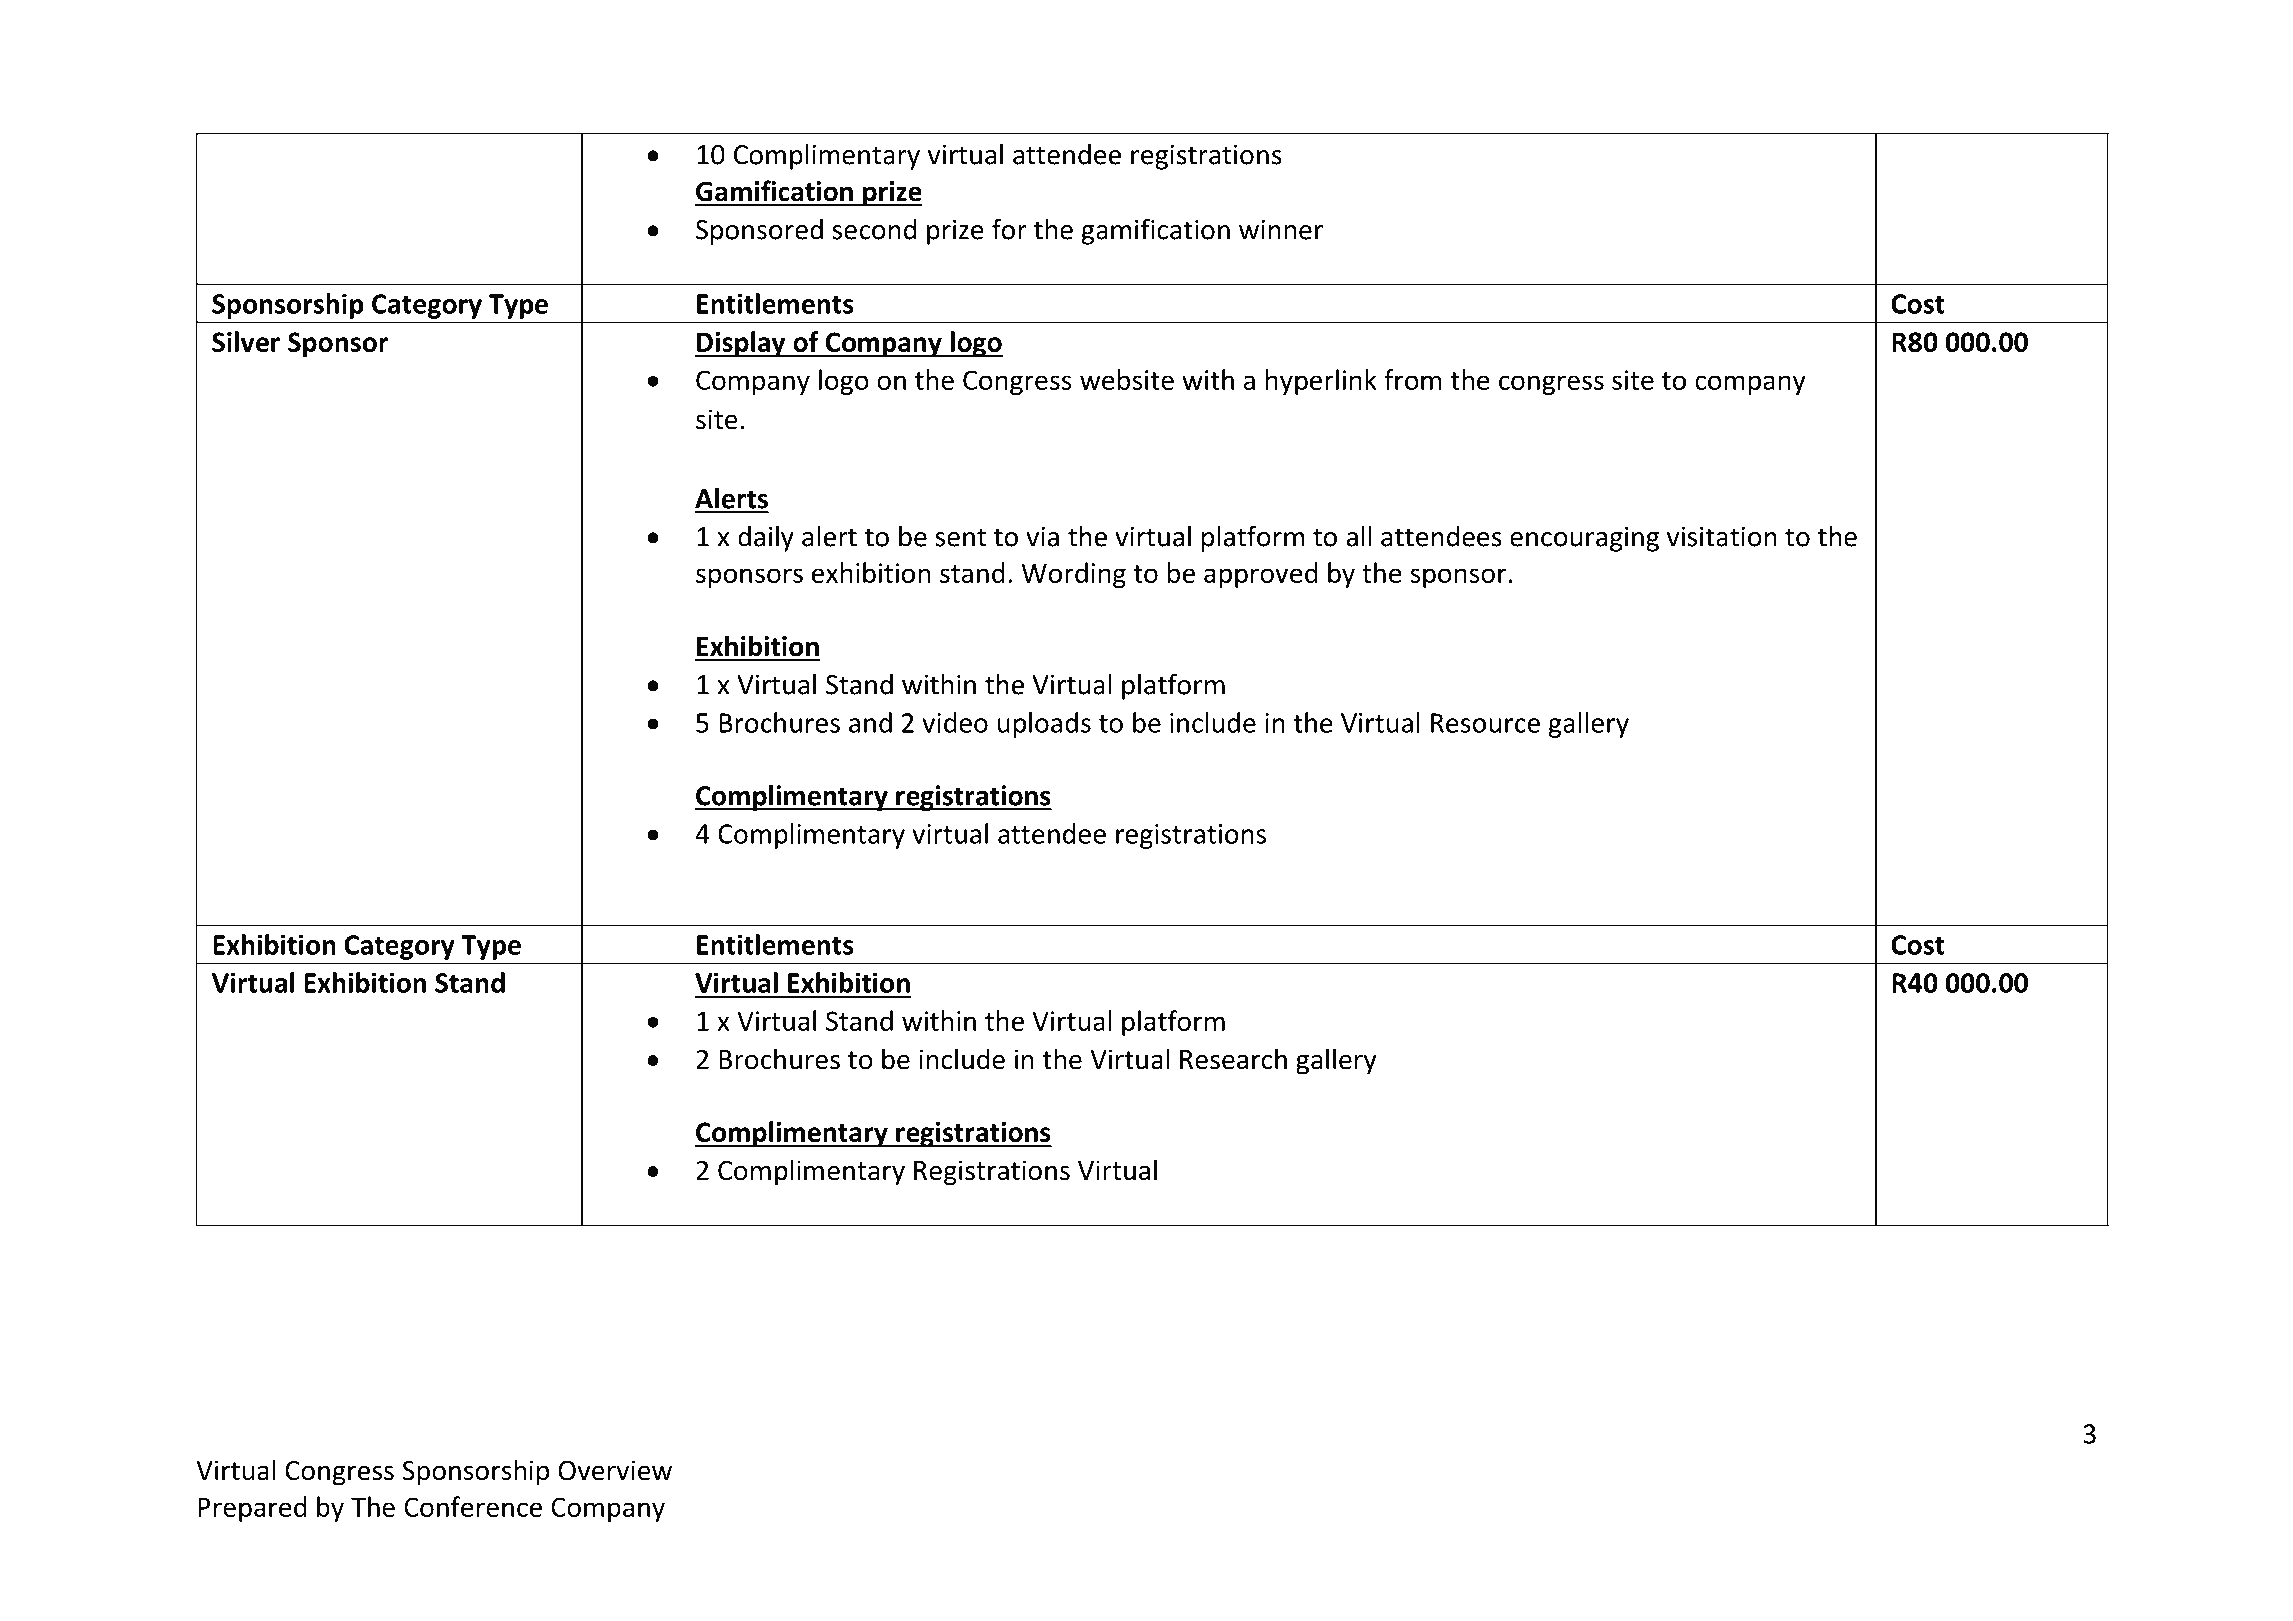 This image has width=2293, height=1621. Describe the element at coordinates (473, 1506) in the image. I see `Conference` at that location.
